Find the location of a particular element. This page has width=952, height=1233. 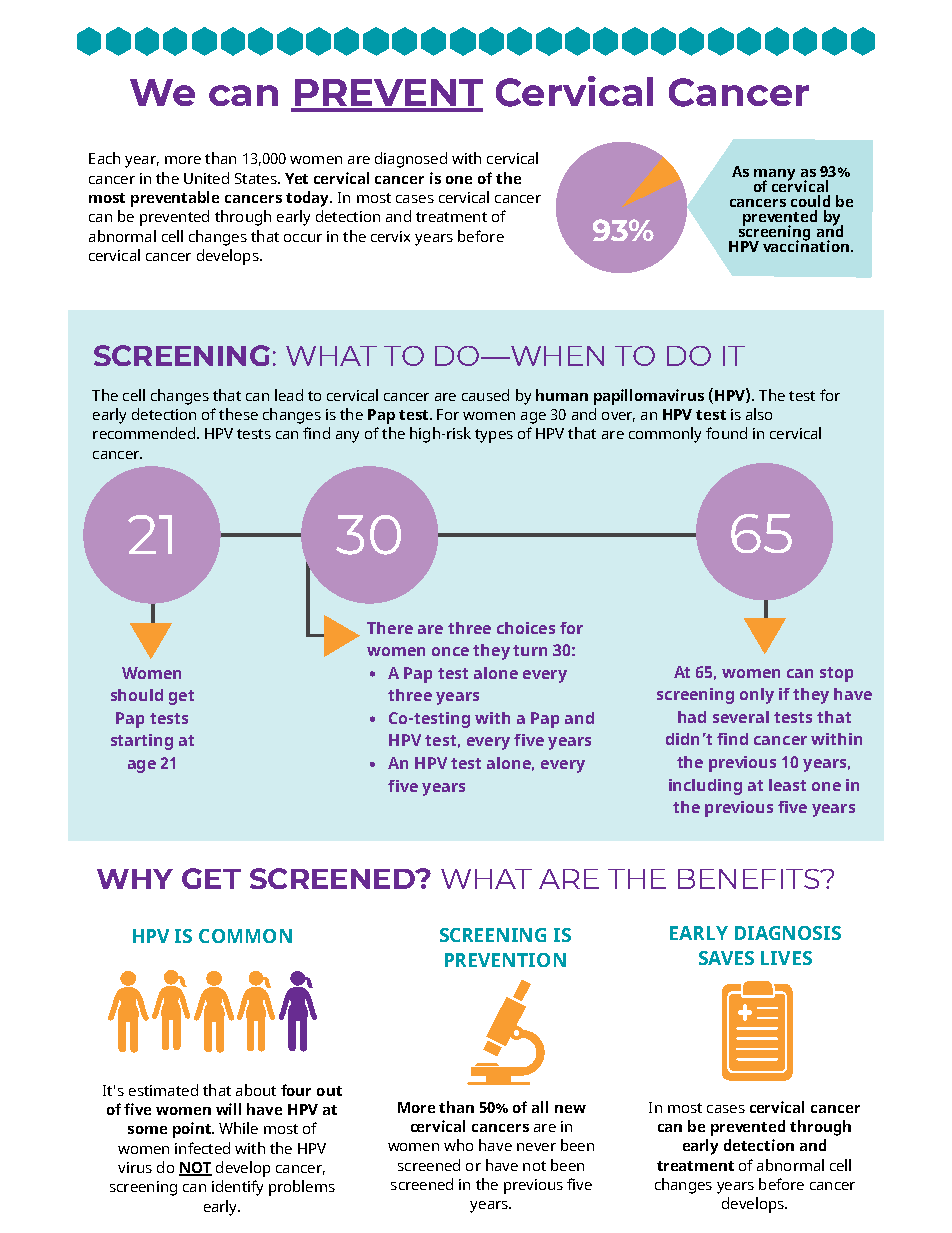

infected is located at coordinates (202, 1148).
